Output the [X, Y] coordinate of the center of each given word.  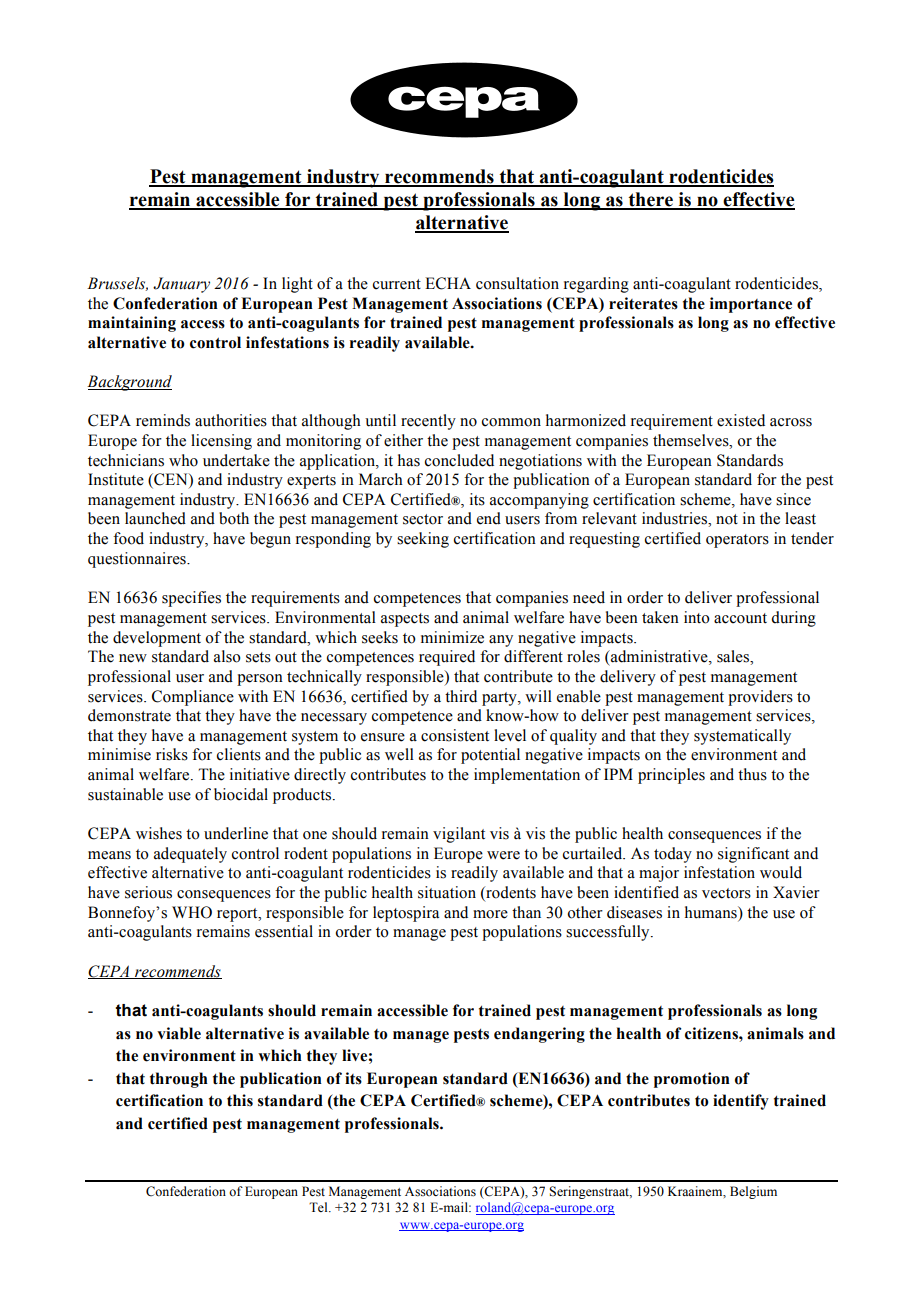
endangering [539, 1035]
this [240, 1100]
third [461, 696]
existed [741, 420]
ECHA [448, 283]
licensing [221, 442]
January [181, 285]
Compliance [193, 698]
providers [760, 698]
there [650, 200]
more [490, 914]
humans [712, 912]
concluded [459, 460]
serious [148, 892]
